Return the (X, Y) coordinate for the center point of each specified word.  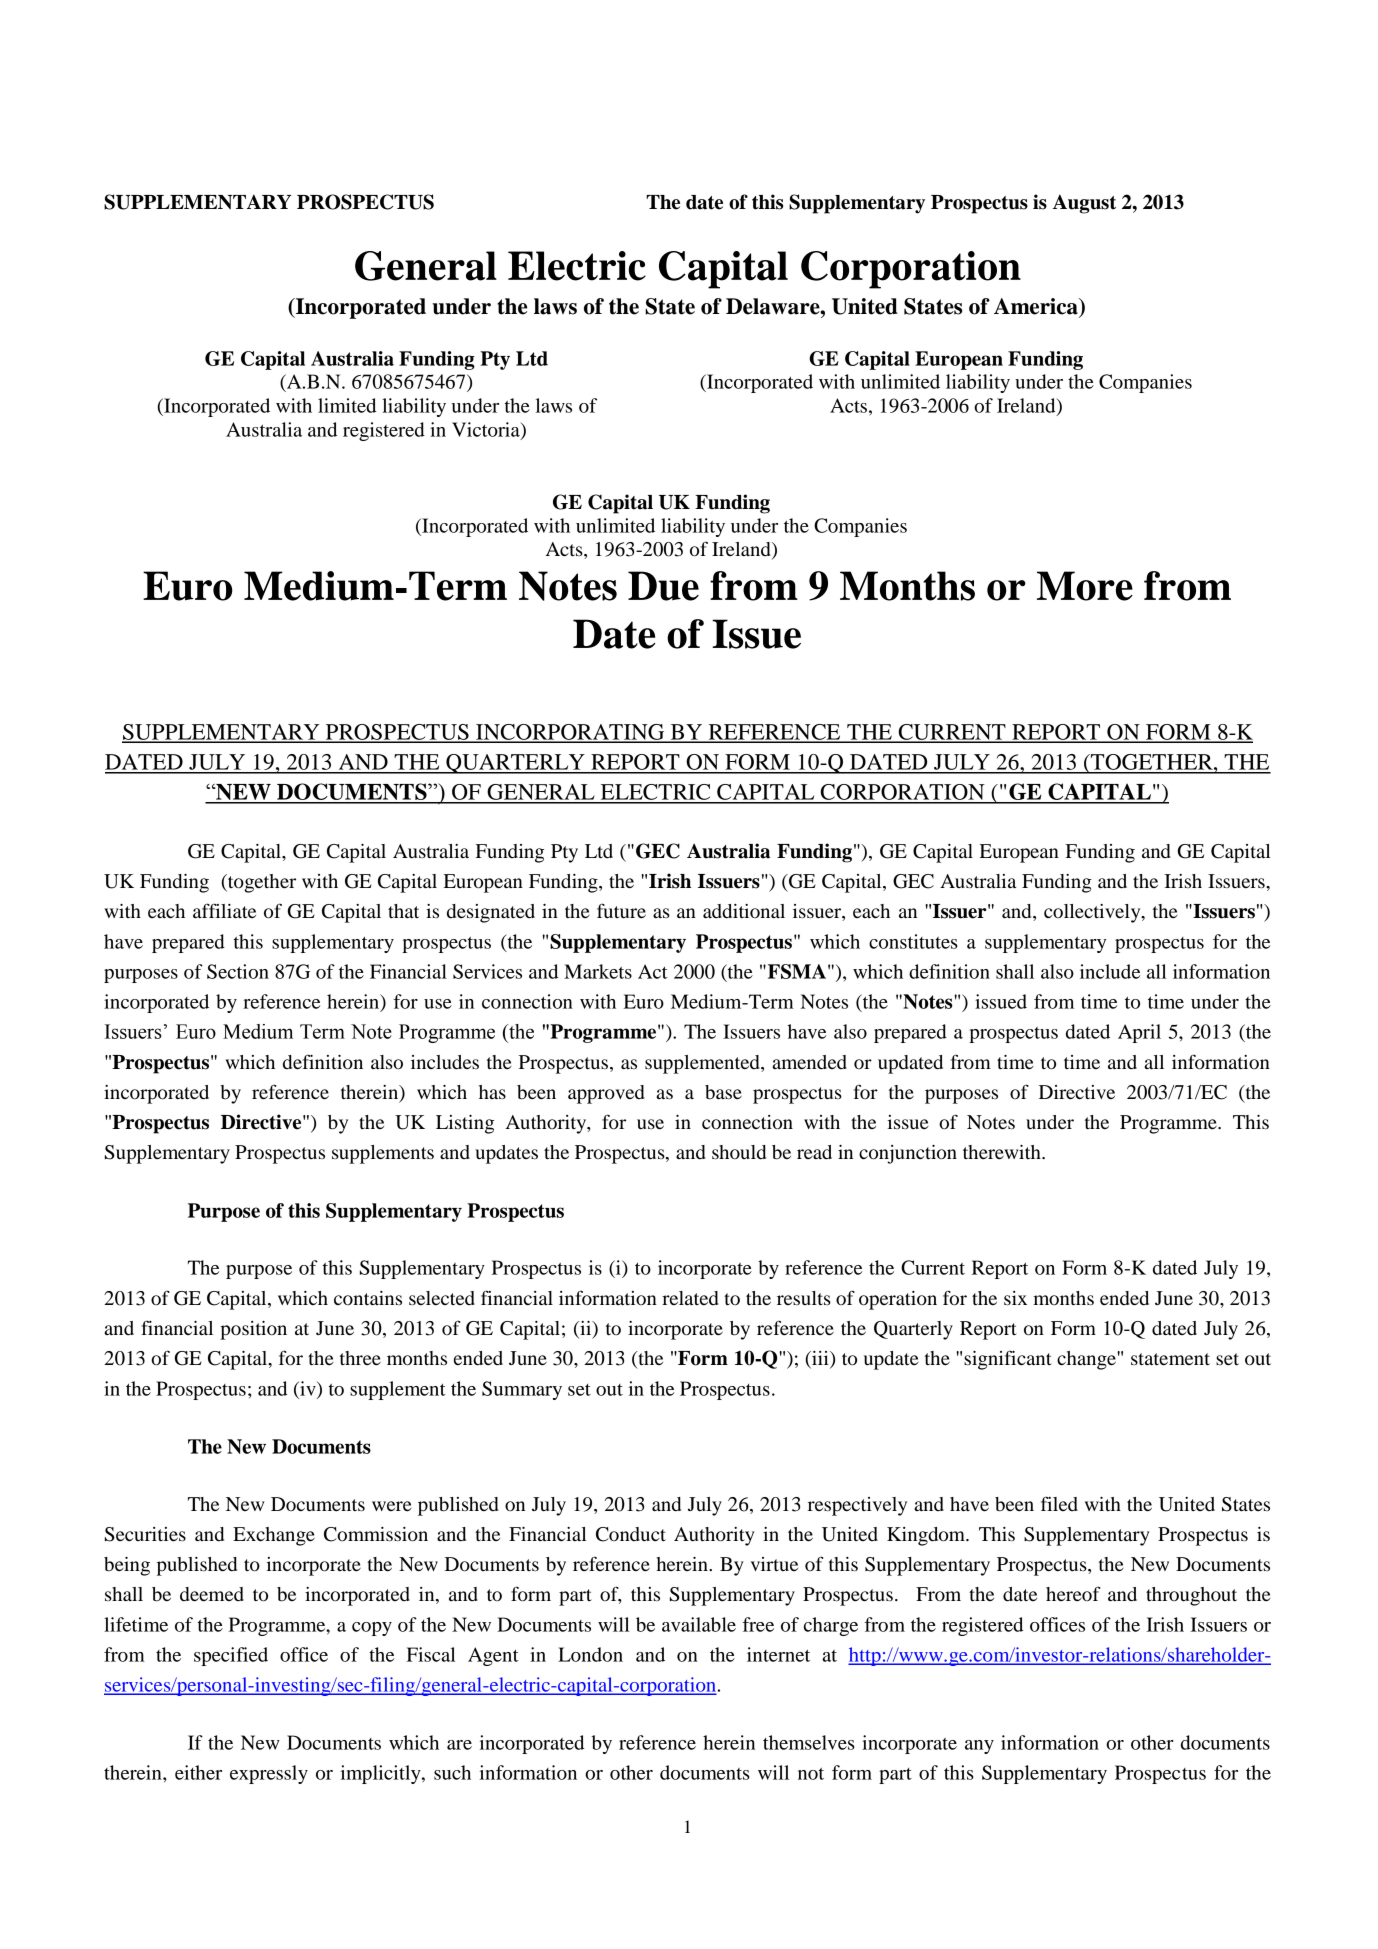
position (253, 1330)
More (1085, 586)
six (1015, 1298)
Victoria (487, 430)
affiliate (224, 910)
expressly (269, 1774)
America (1037, 307)
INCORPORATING (570, 733)
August (1084, 204)
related (690, 1298)
